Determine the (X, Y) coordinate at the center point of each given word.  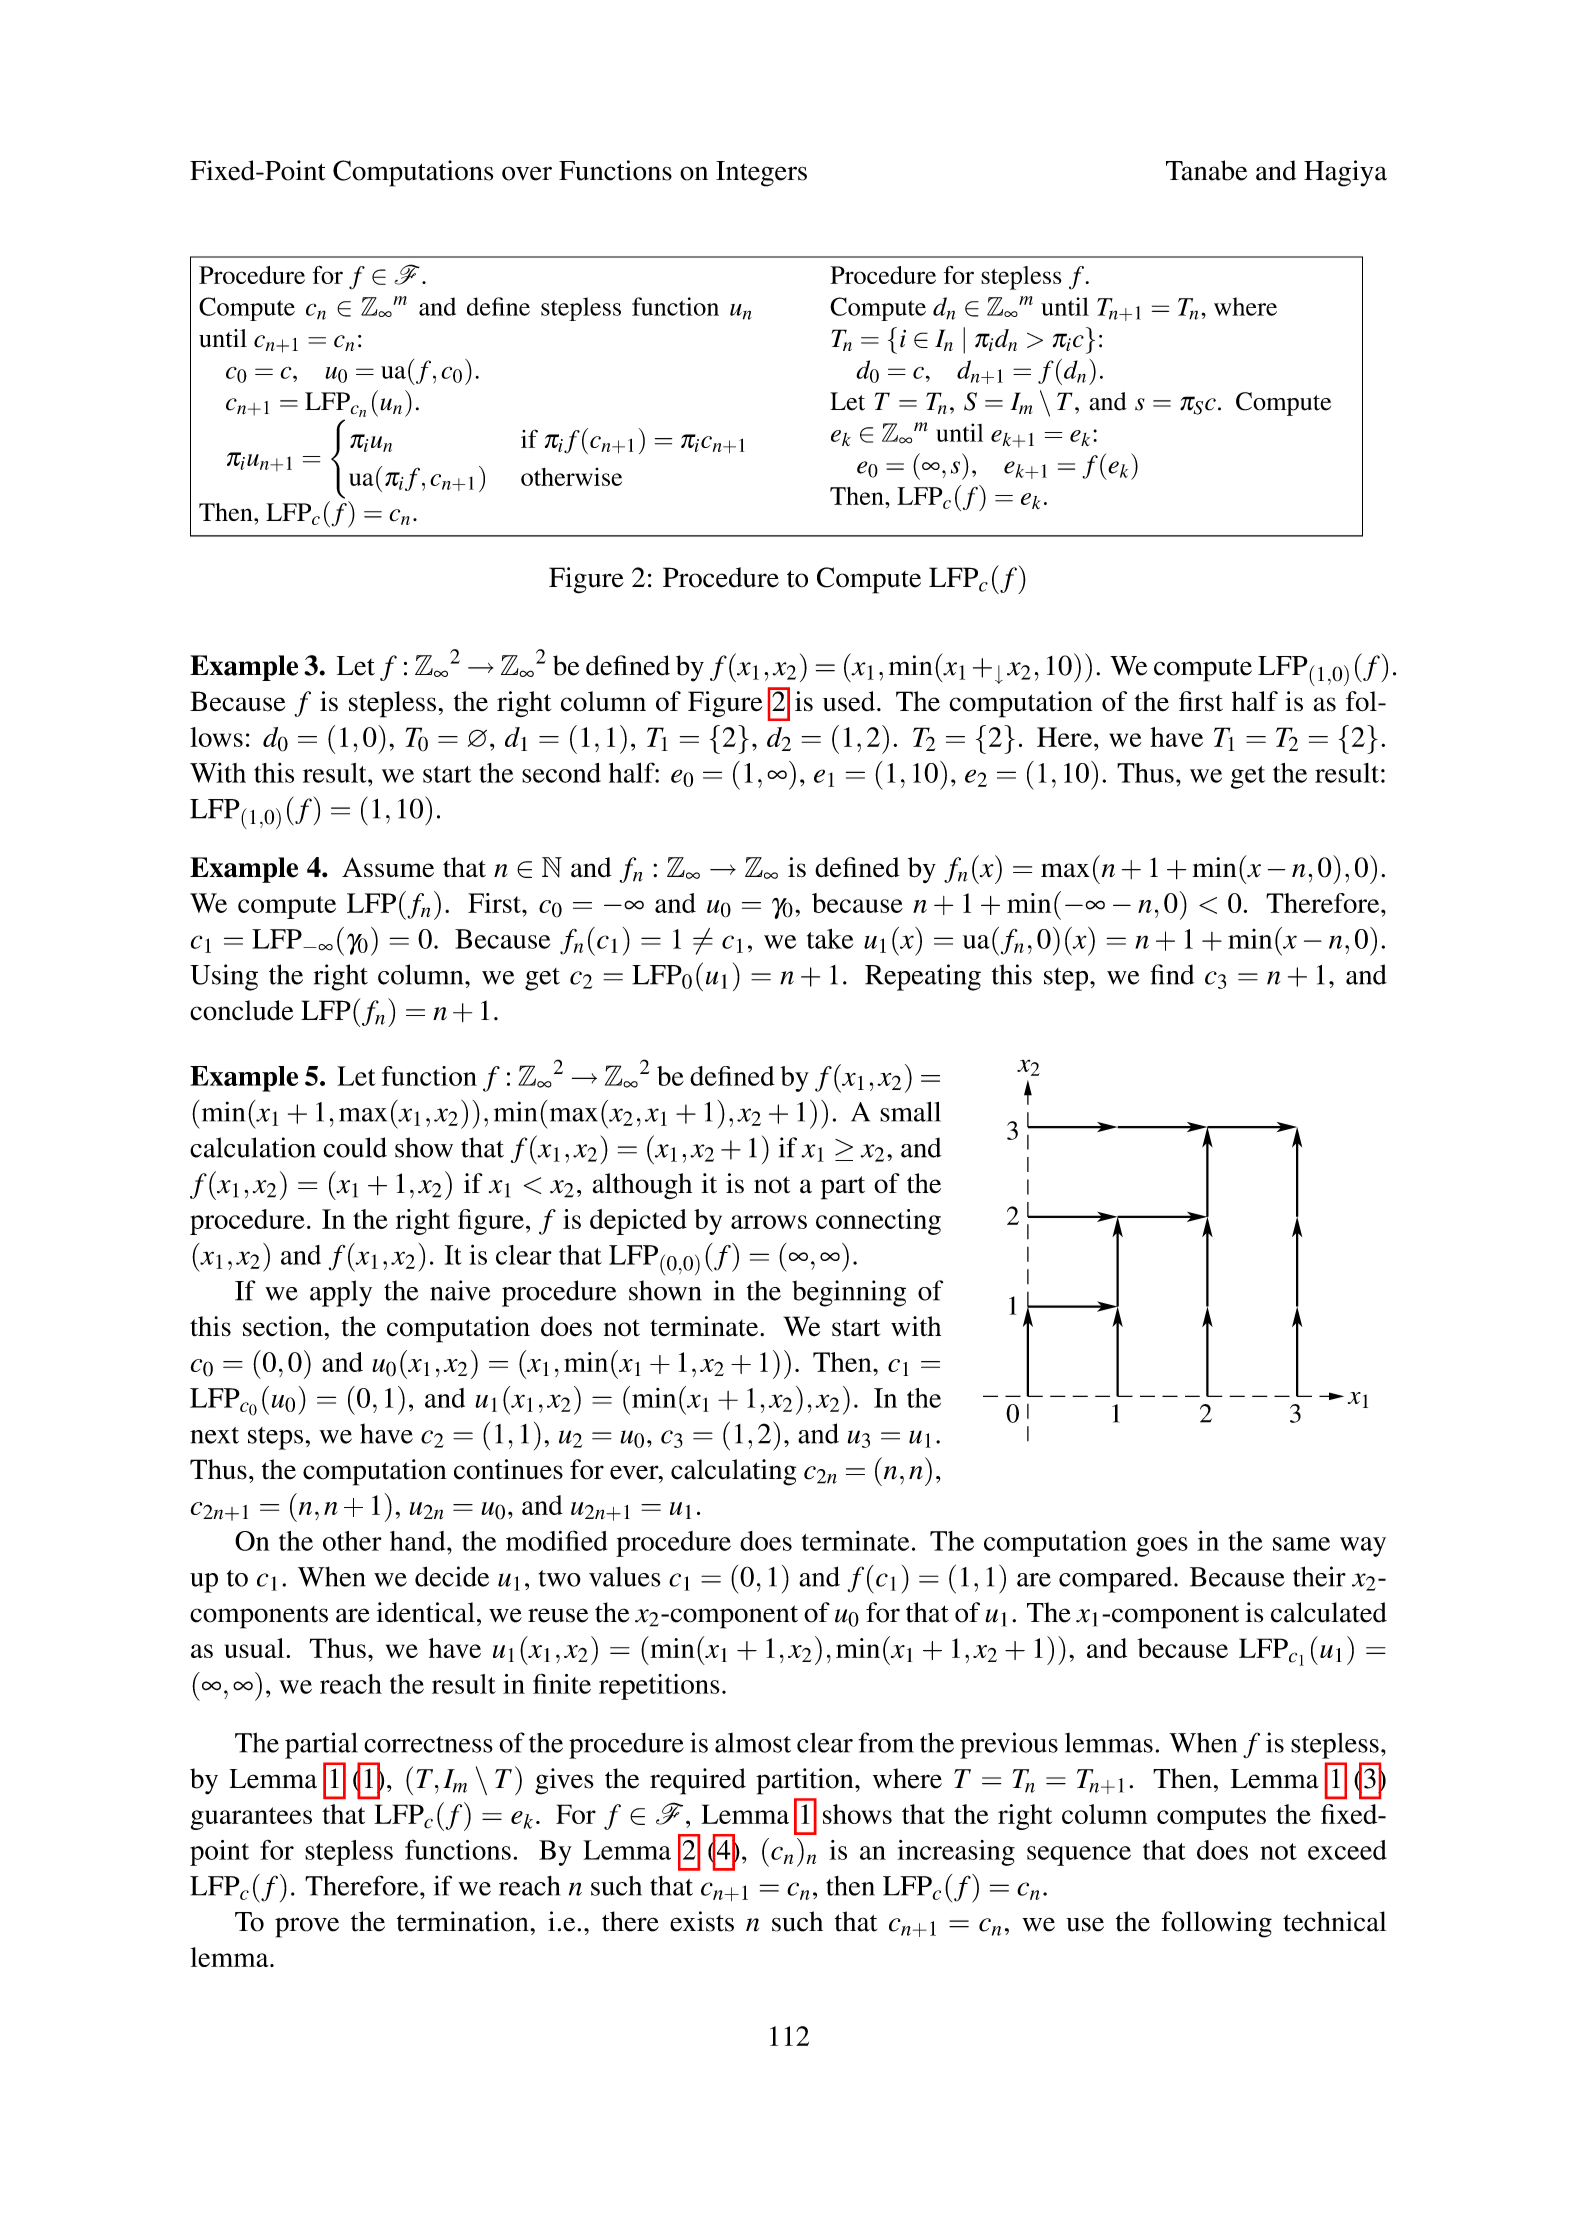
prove (307, 1927)
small (910, 1112)
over (527, 173)
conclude (241, 1010)
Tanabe (1206, 170)
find (1172, 974)
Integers (761, 174)
